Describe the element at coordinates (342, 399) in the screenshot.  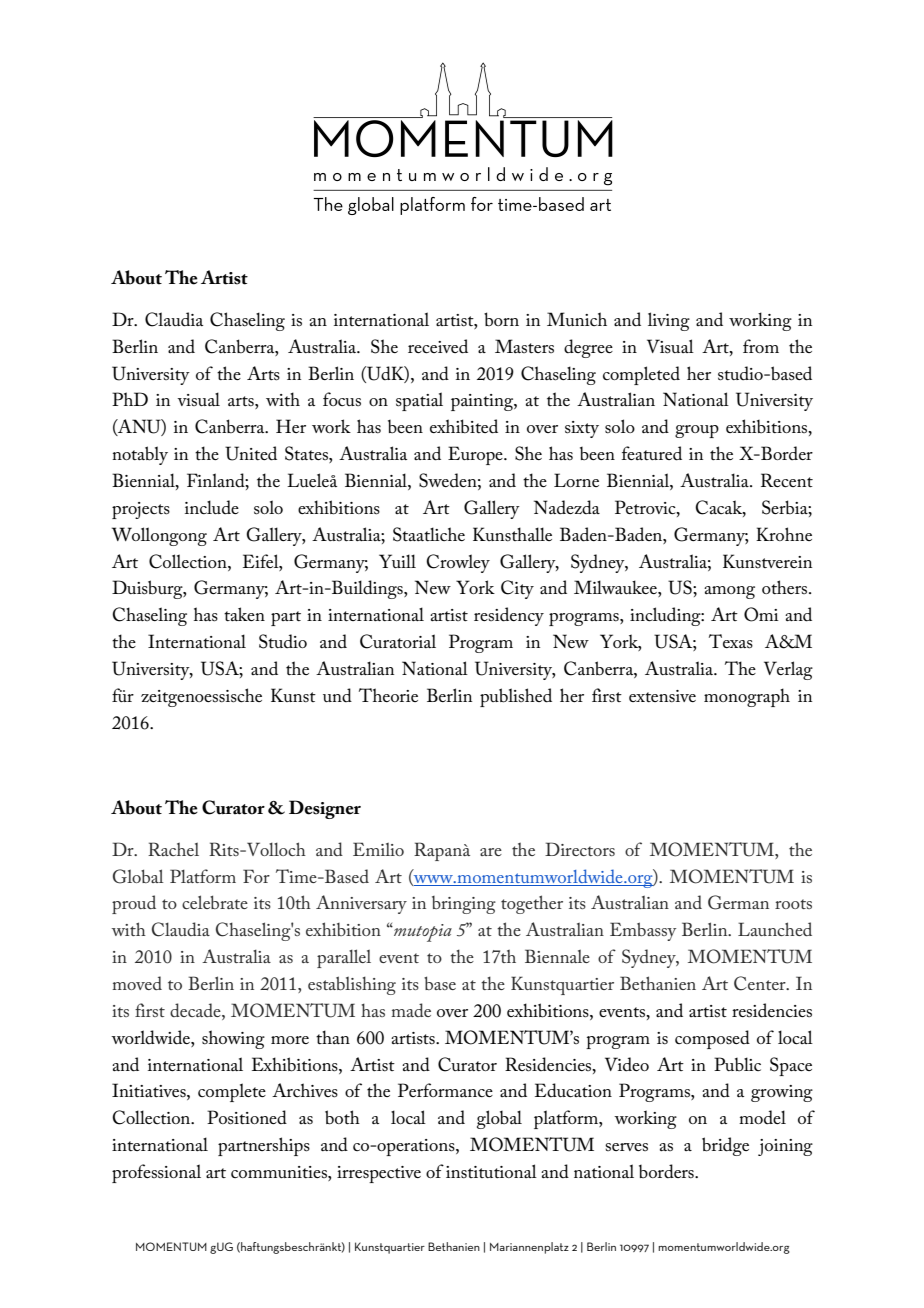
I see `focus` at that location.
